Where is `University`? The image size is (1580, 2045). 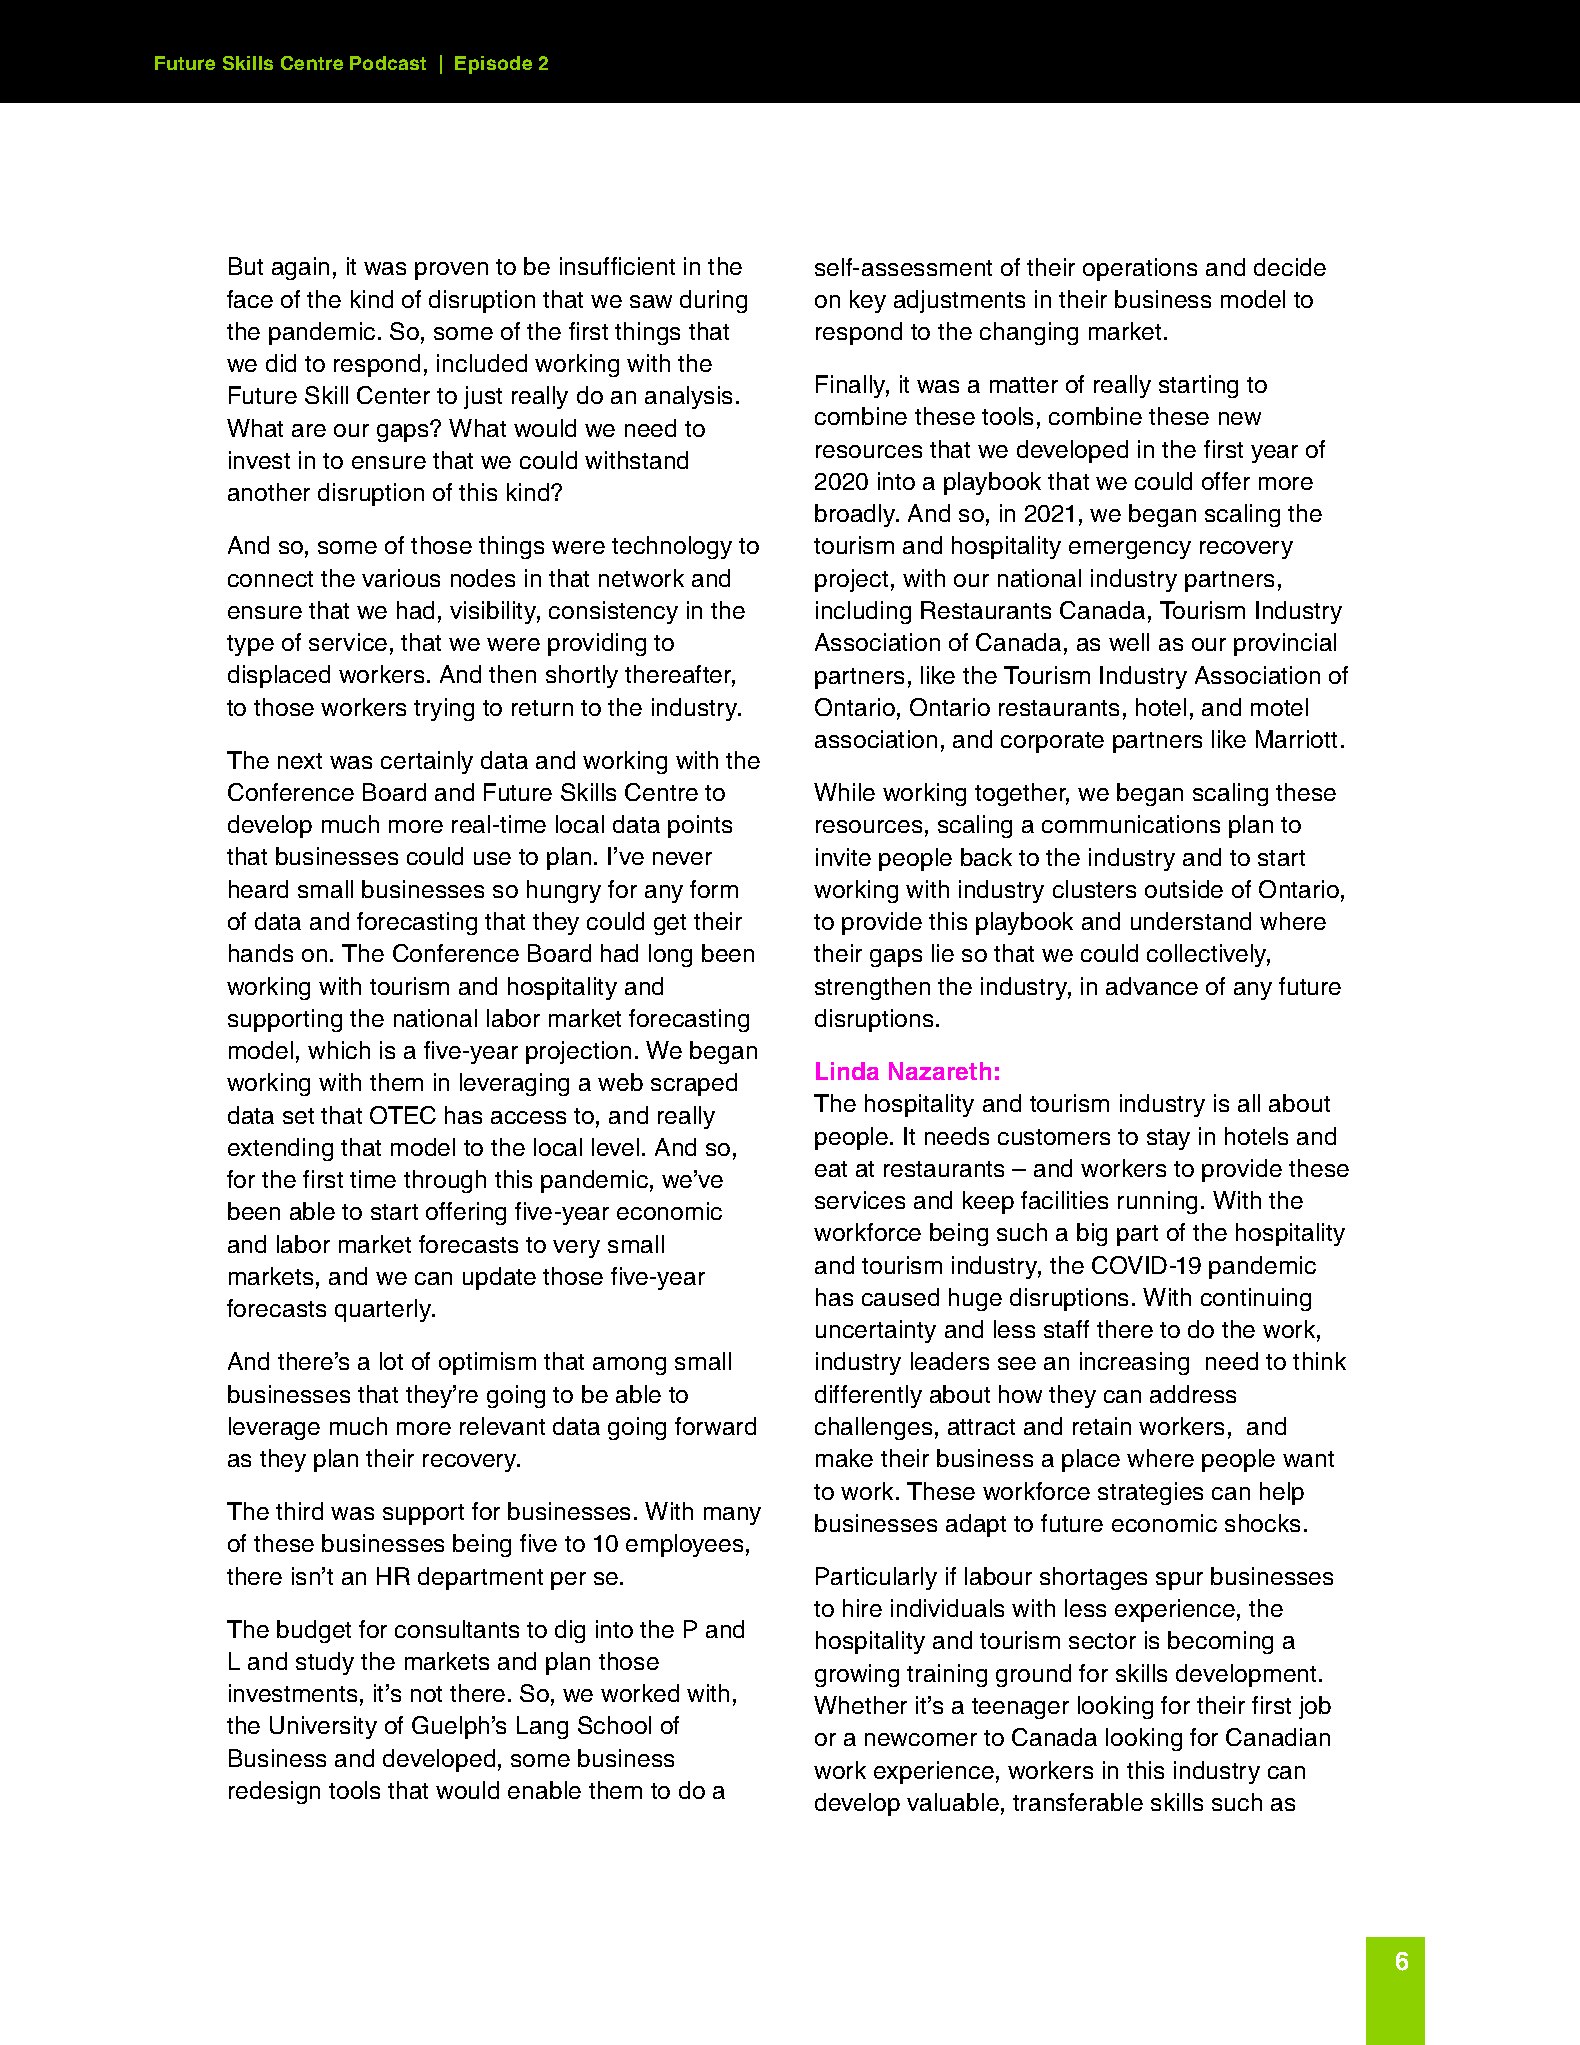 University is located at coordinates (323, 1727).
